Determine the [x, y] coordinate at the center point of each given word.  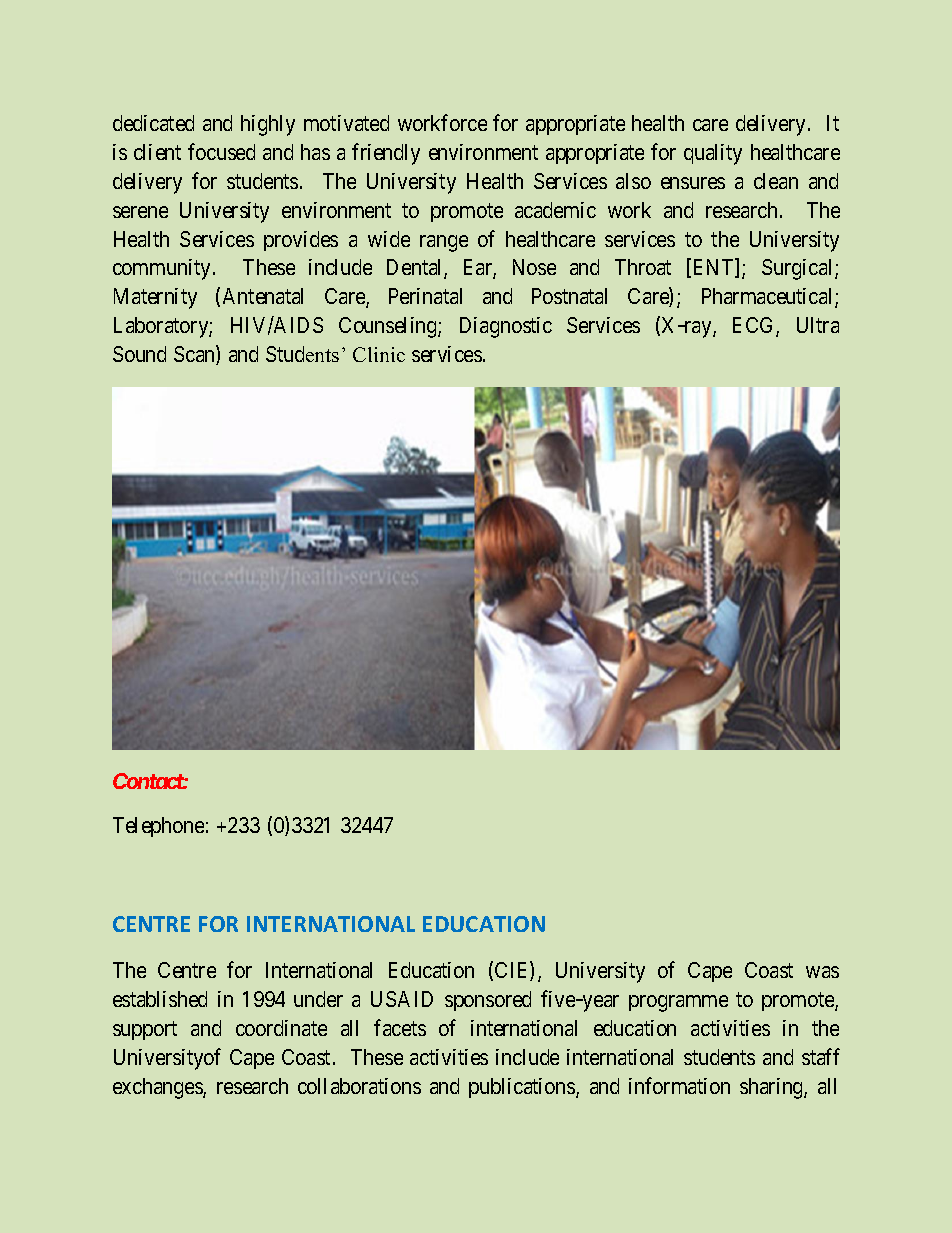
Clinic [379, 354]
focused [221, 151]
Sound [139, 354]
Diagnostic [506, 327]
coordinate [281, 1028]
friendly [386, 154]
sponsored [488, 1001]
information [679, 1085]
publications [523, 1088]
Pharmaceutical [769, 298]
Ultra [818, 325]
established [160, 999]
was [822, 972]
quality [713, 154]
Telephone [158, 827]
